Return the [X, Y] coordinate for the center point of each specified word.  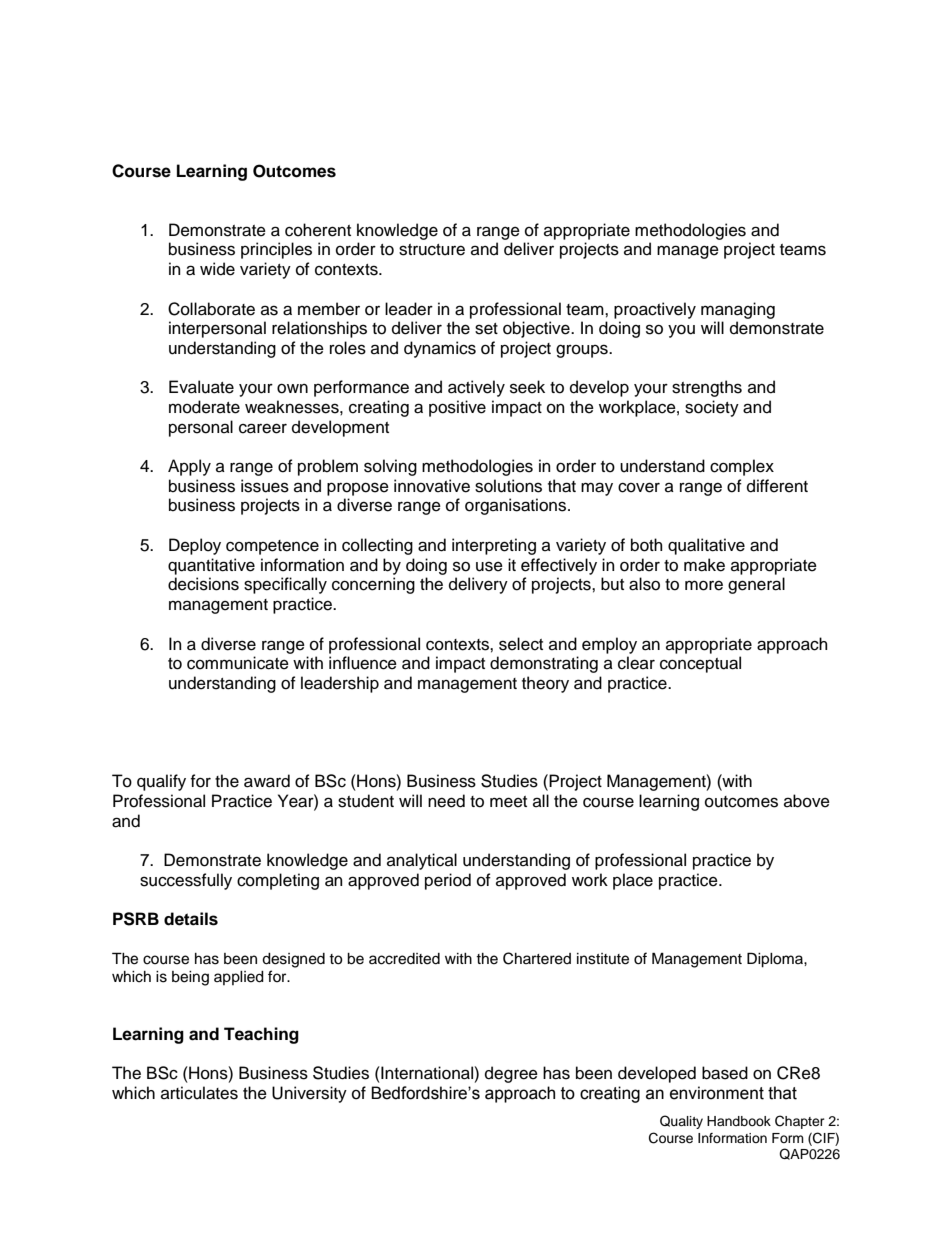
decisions [203, 584]
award [267, 781]
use [489, 566]
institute [603, 959]
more [704, 585]
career [263, 428]
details [191, 919]
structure [432, 250]
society [712, 408]
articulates [199, 1093]
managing [738, 310]
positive [457, 408]
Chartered [537, 958]
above [807, 801]
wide [217, 269]
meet [508, 802]
